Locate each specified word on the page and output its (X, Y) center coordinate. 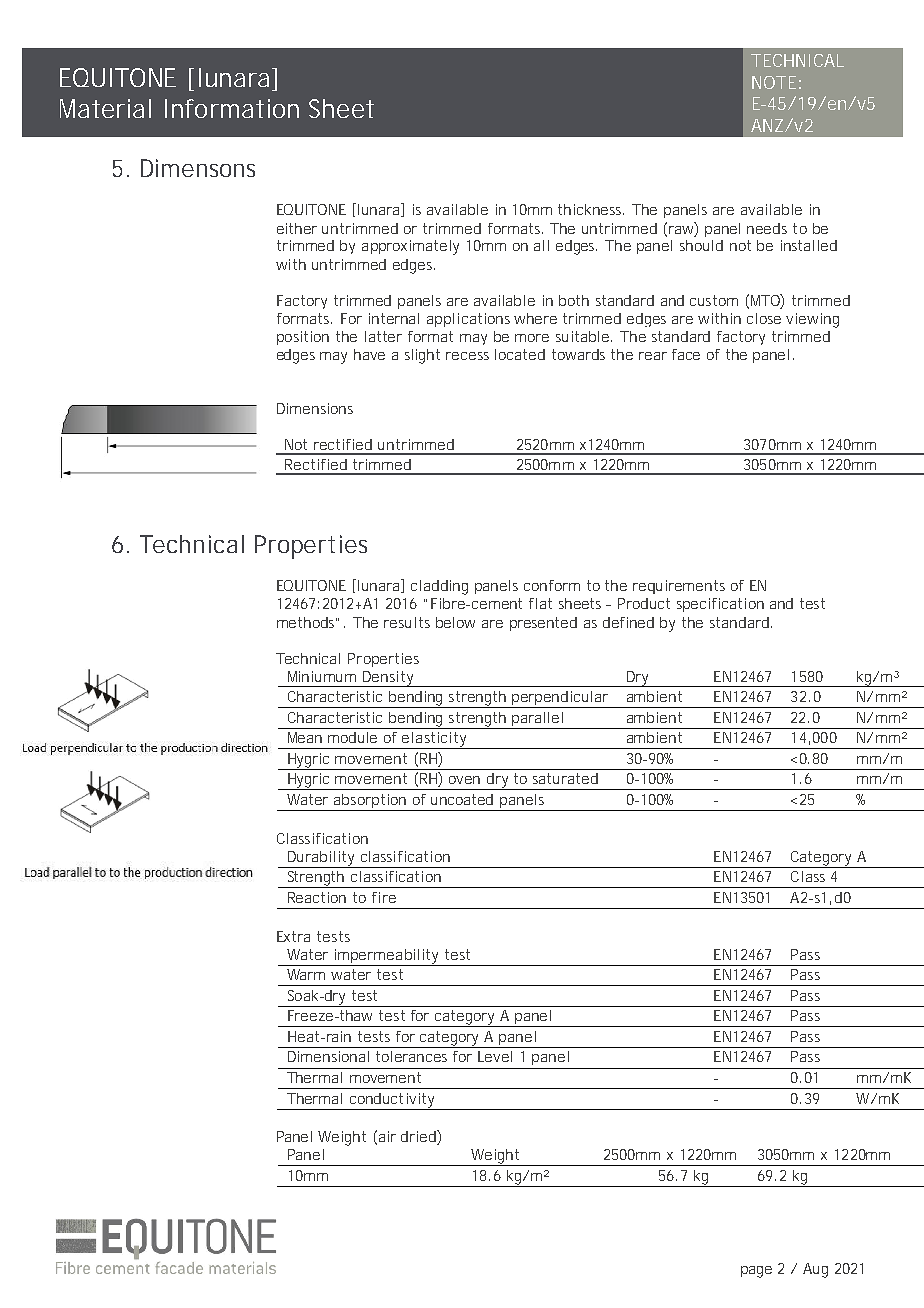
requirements (679, 587)
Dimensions (315, 408)
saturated (565, 778)
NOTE (774, 82)
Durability (322, 859)
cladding (439, 587)
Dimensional (328, 1056)
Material (105, 108)
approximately (410, 247)
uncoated (462, 799)
